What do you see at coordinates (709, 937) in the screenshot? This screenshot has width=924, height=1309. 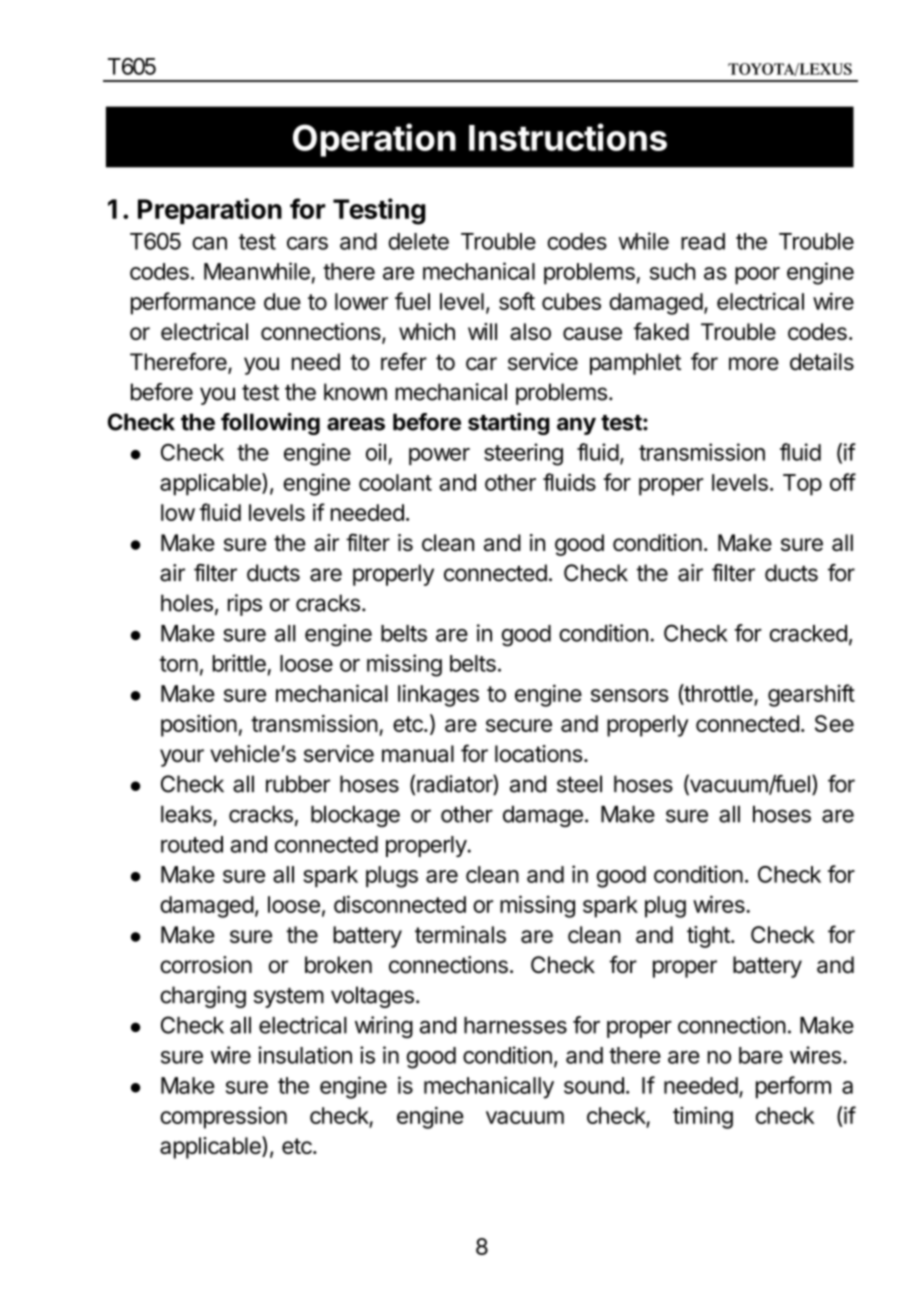 I see `tight` at bounding box center [709, 937].
